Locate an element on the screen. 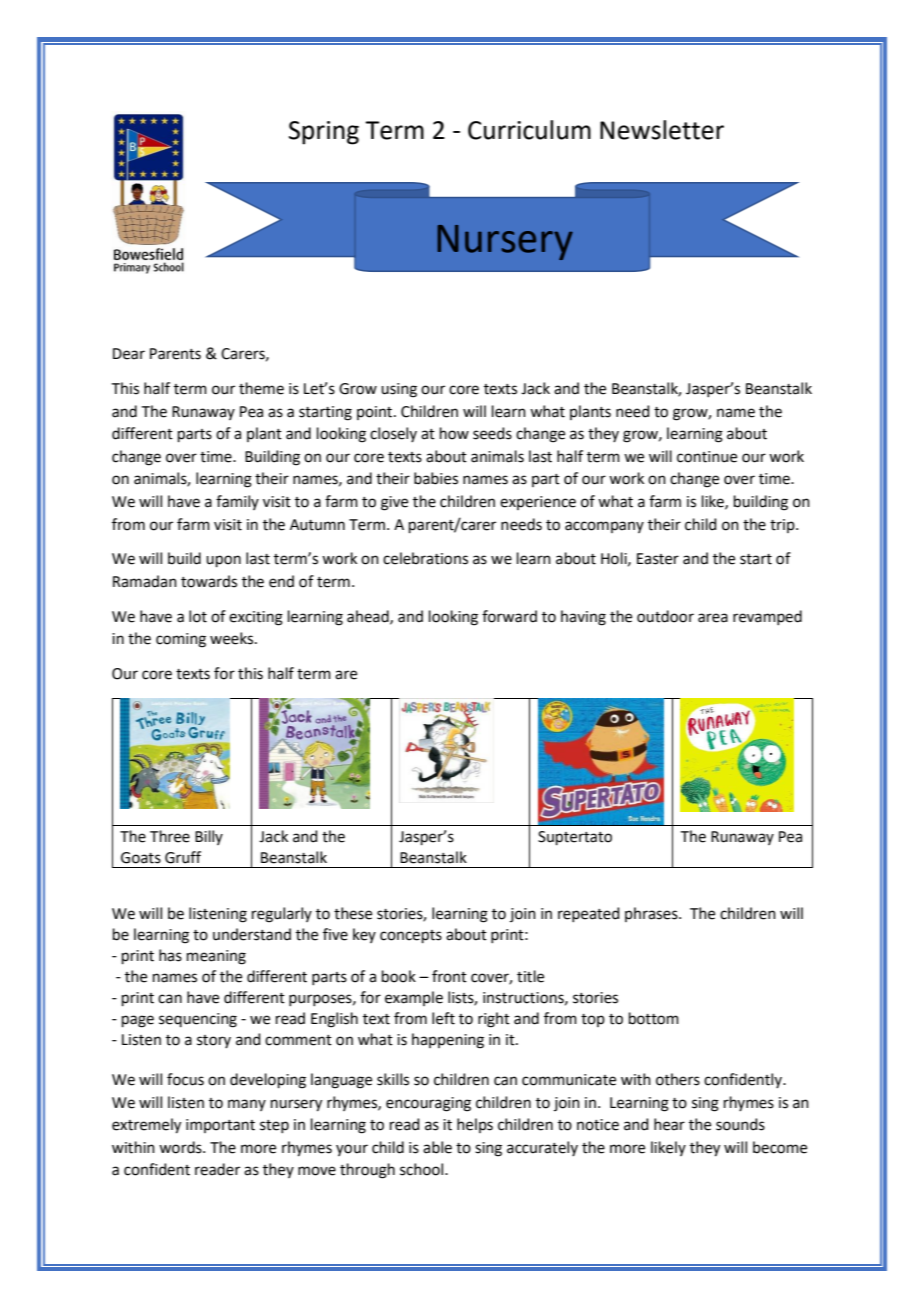 Image resolution: width=924 pixels, height=1308 pixels. able is located at coordinates (437, 1147).
